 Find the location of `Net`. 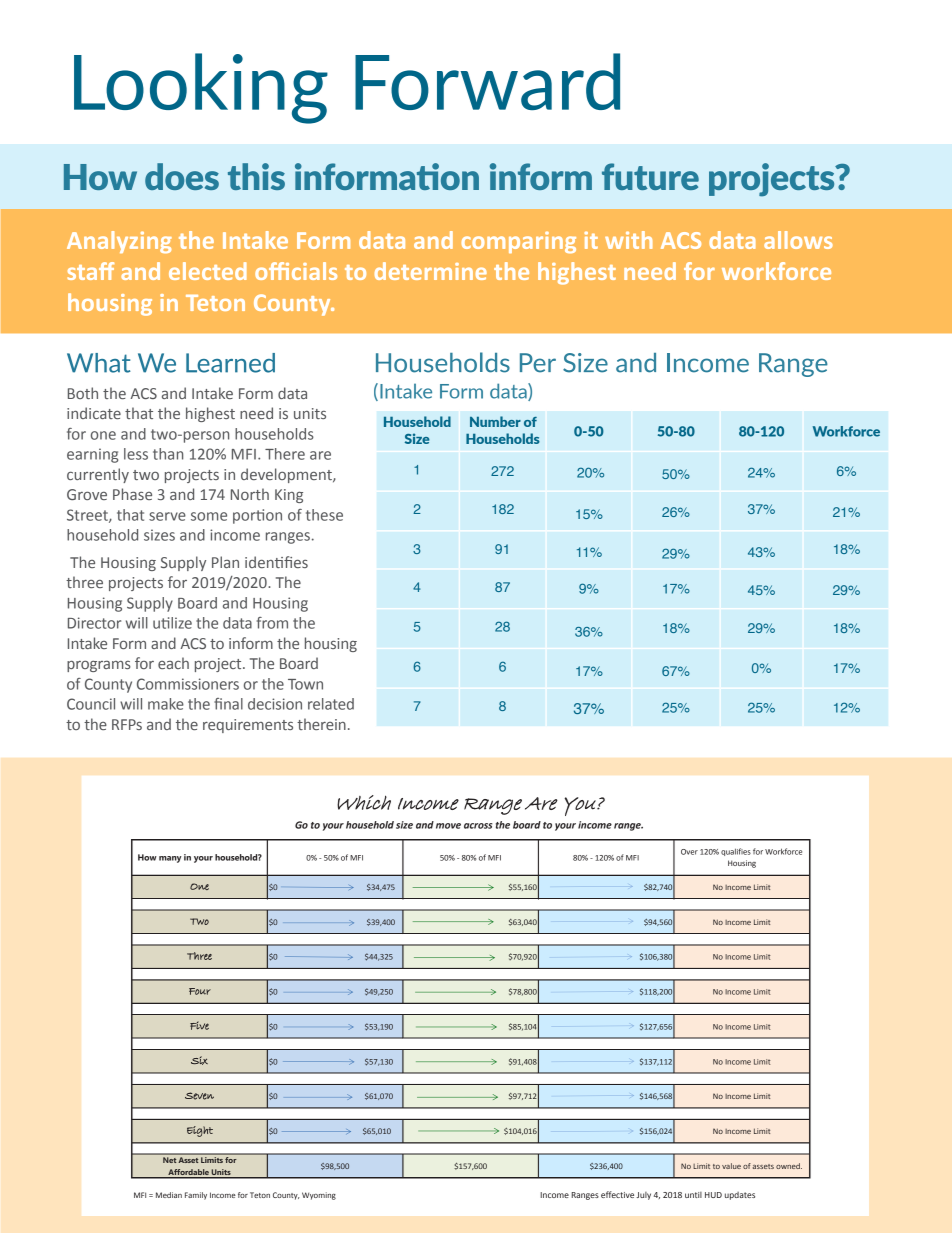

Net is located at coordinates (169, 1160).
